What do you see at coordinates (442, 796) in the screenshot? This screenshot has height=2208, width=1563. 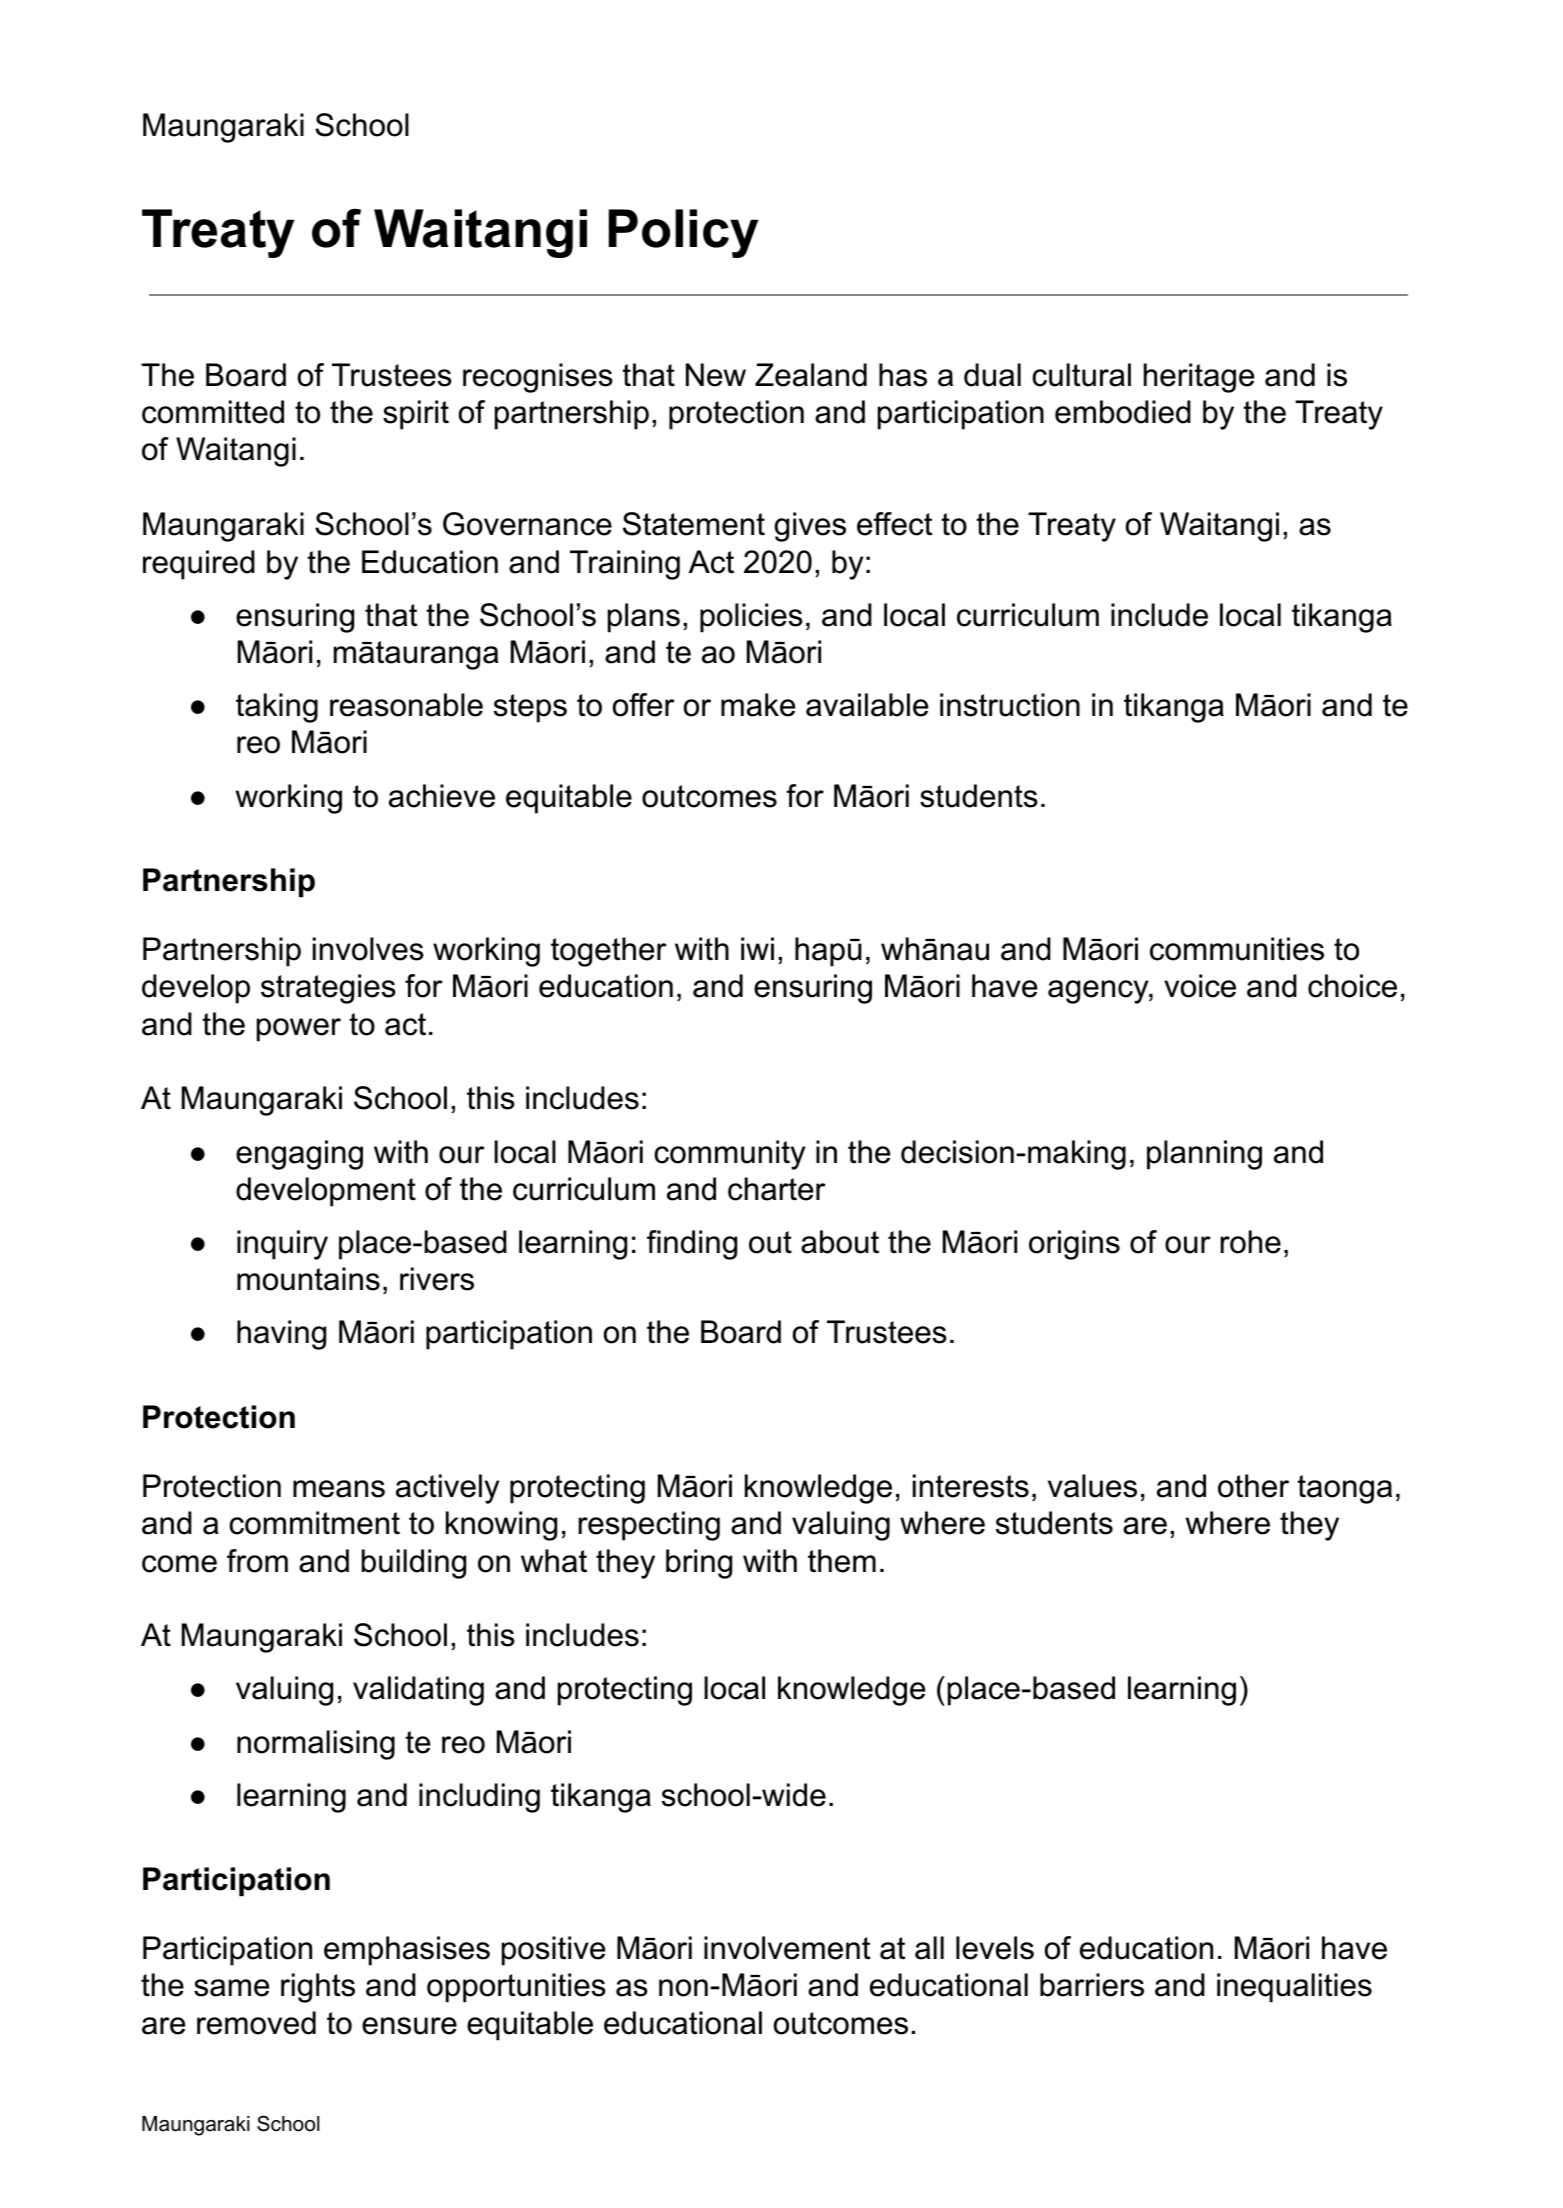 I see `achieve` at bounding box center [442, 796].
